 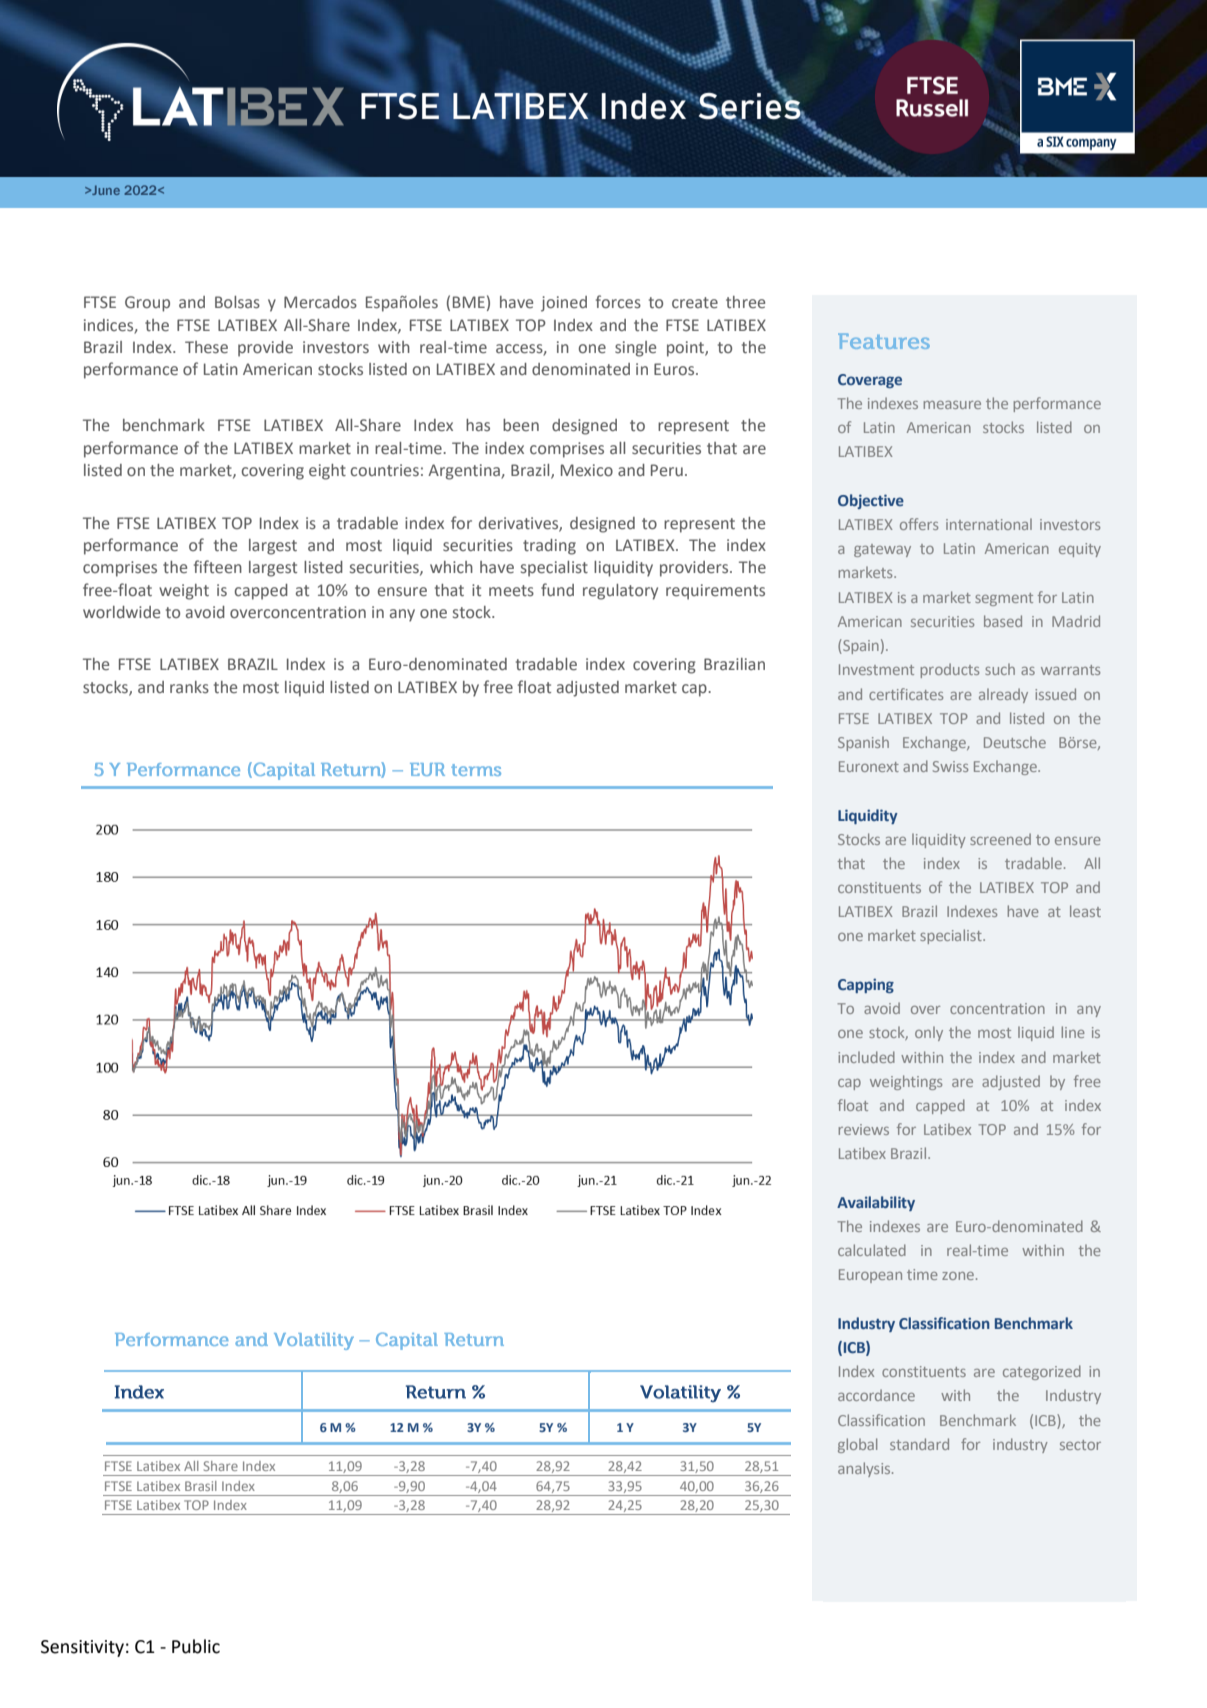 I want to click on forces, so click(x=618, y=301).
